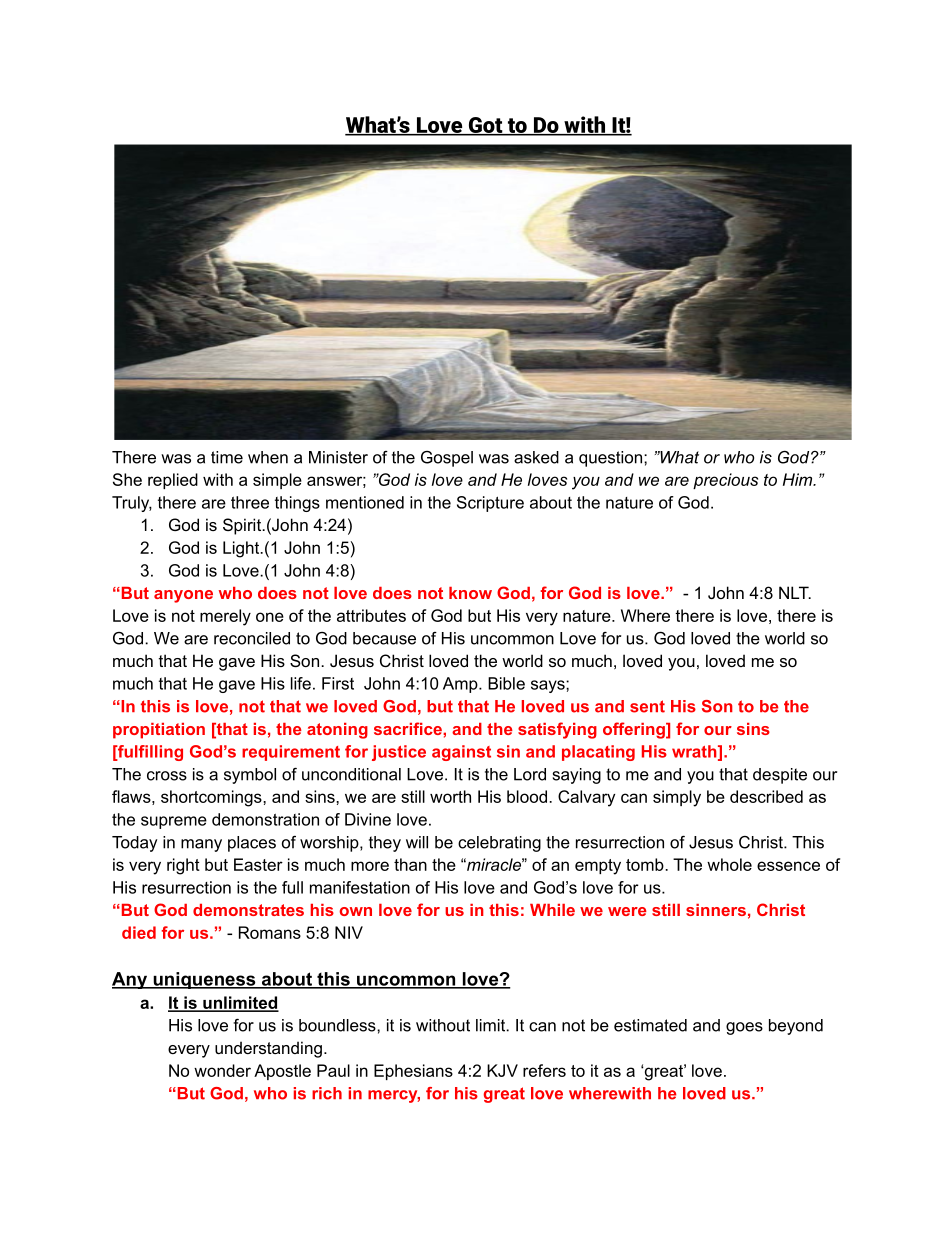  Describe the element at coordinates (499, 844) in the page. I see `celebrating` at that location.
